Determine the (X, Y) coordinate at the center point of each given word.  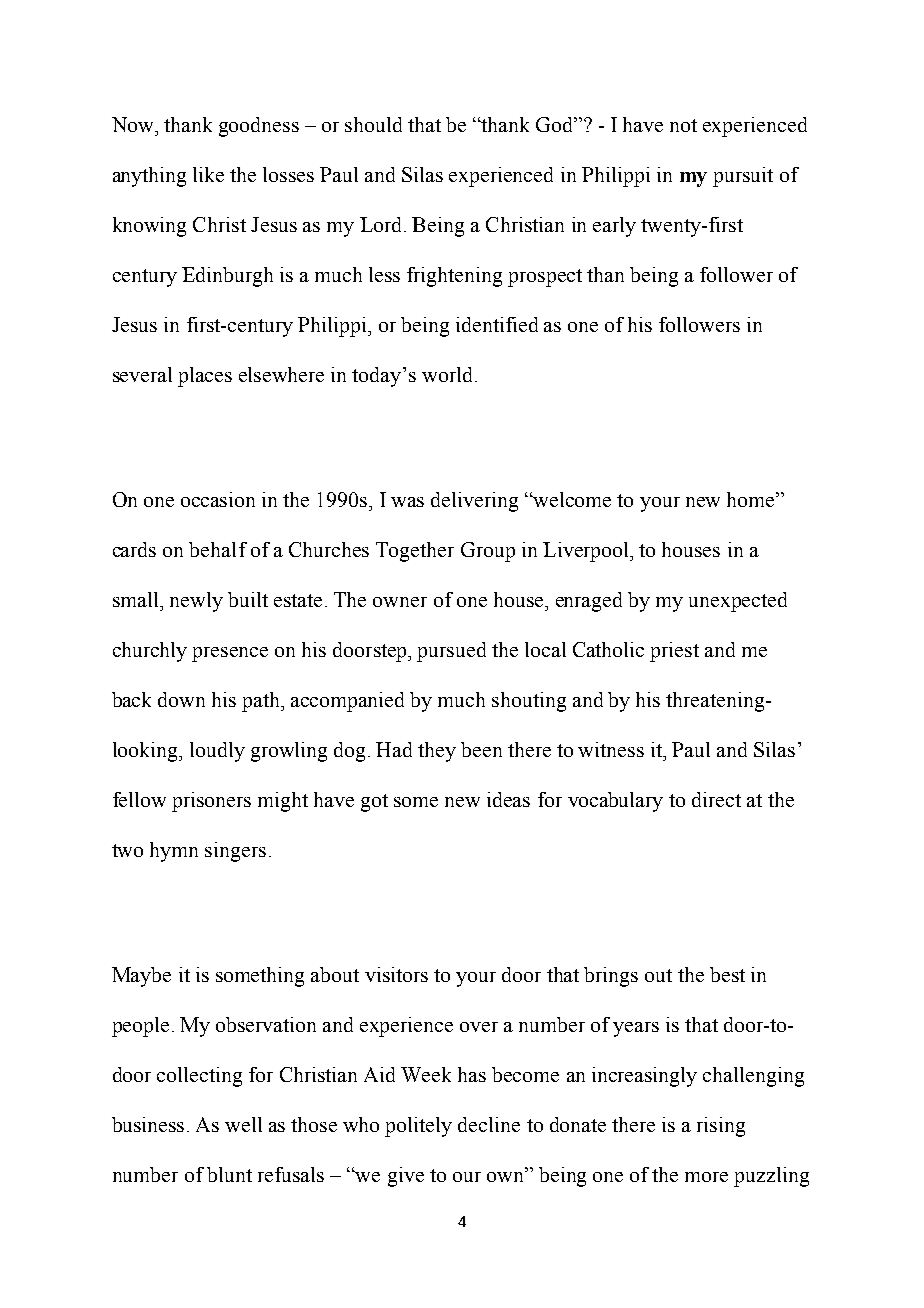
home (752, 499)
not (683, 125)
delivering (474, 502)
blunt (229, 1174)
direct (716, 799)
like (208, 174)
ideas (508, 799)
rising (721, 1127)
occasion (218, 499)
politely (418, 1127)
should (373, 124)
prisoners (211, 802)
